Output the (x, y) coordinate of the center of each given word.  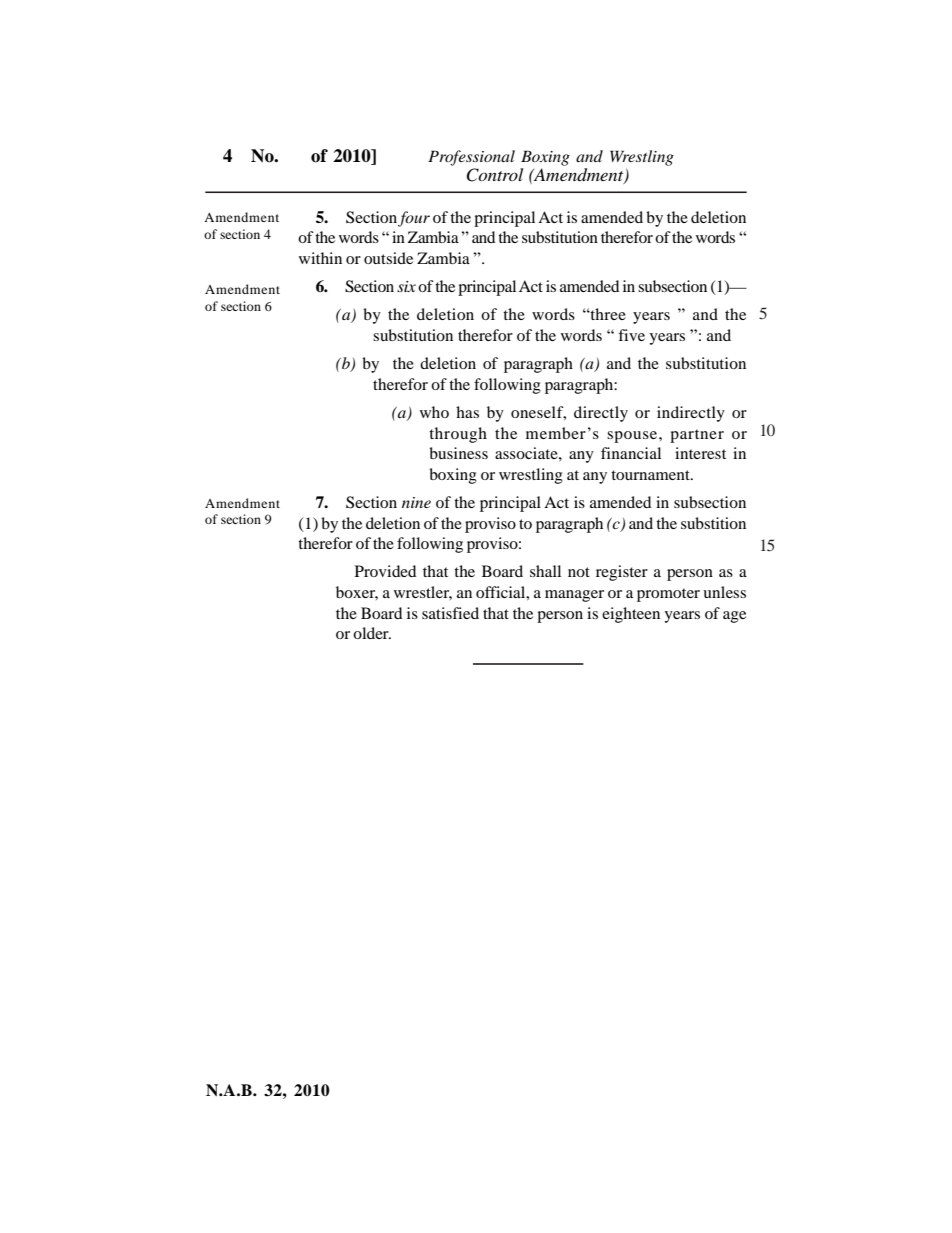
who (434, 412)
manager (574, 596)
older (372, 633)
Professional (471, 158)
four (414, 219)
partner (697, 436)
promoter (668, 595)
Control (494, 175)
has (467, 412)
